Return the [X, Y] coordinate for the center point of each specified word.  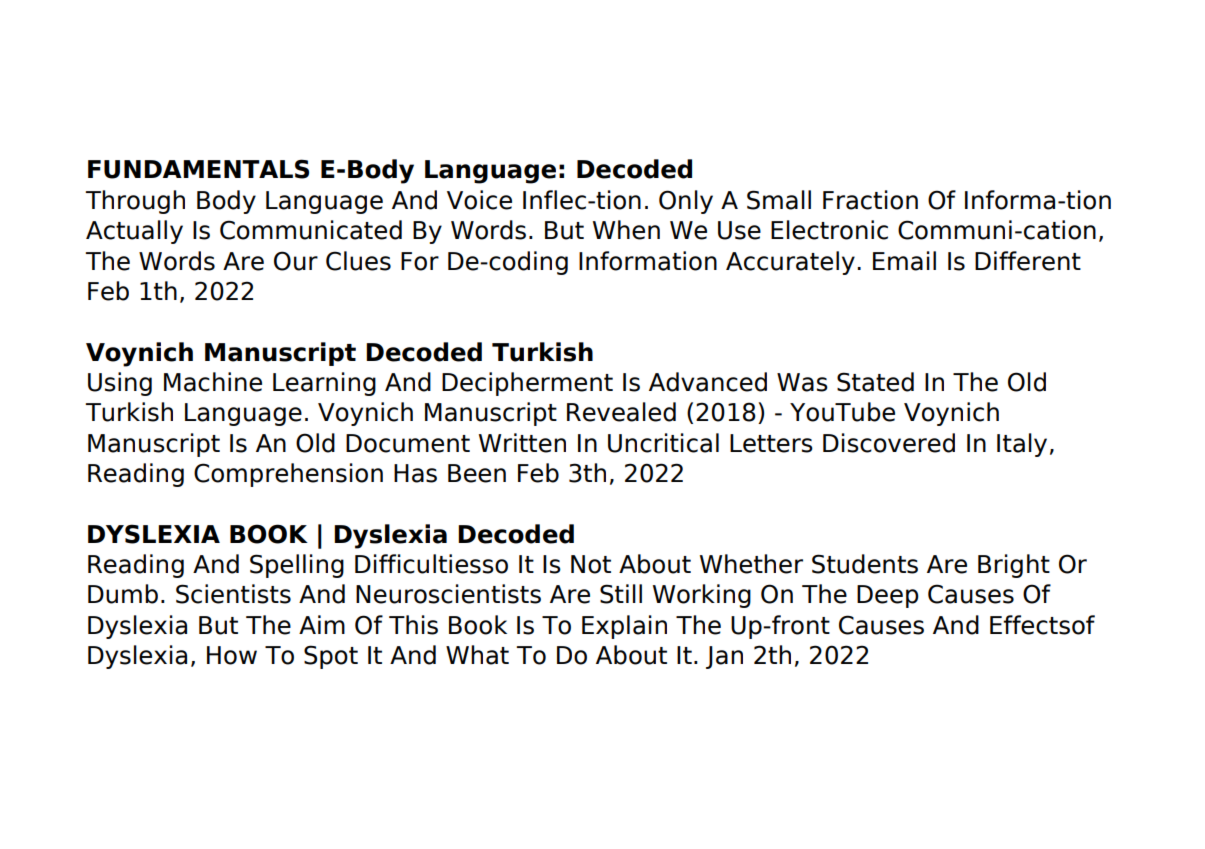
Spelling [297, 566]
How [232, 655]
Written [522, 443]
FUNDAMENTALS [198, 169]
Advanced [708, 382]
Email [904, 261]
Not [591, 564]
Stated [875, 382]
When [626, 230]
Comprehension [288, 475]
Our [296, 261]
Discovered [889, 443]
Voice [479, 200]
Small [779, 200]
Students [865, 564]
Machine [213, 382]
